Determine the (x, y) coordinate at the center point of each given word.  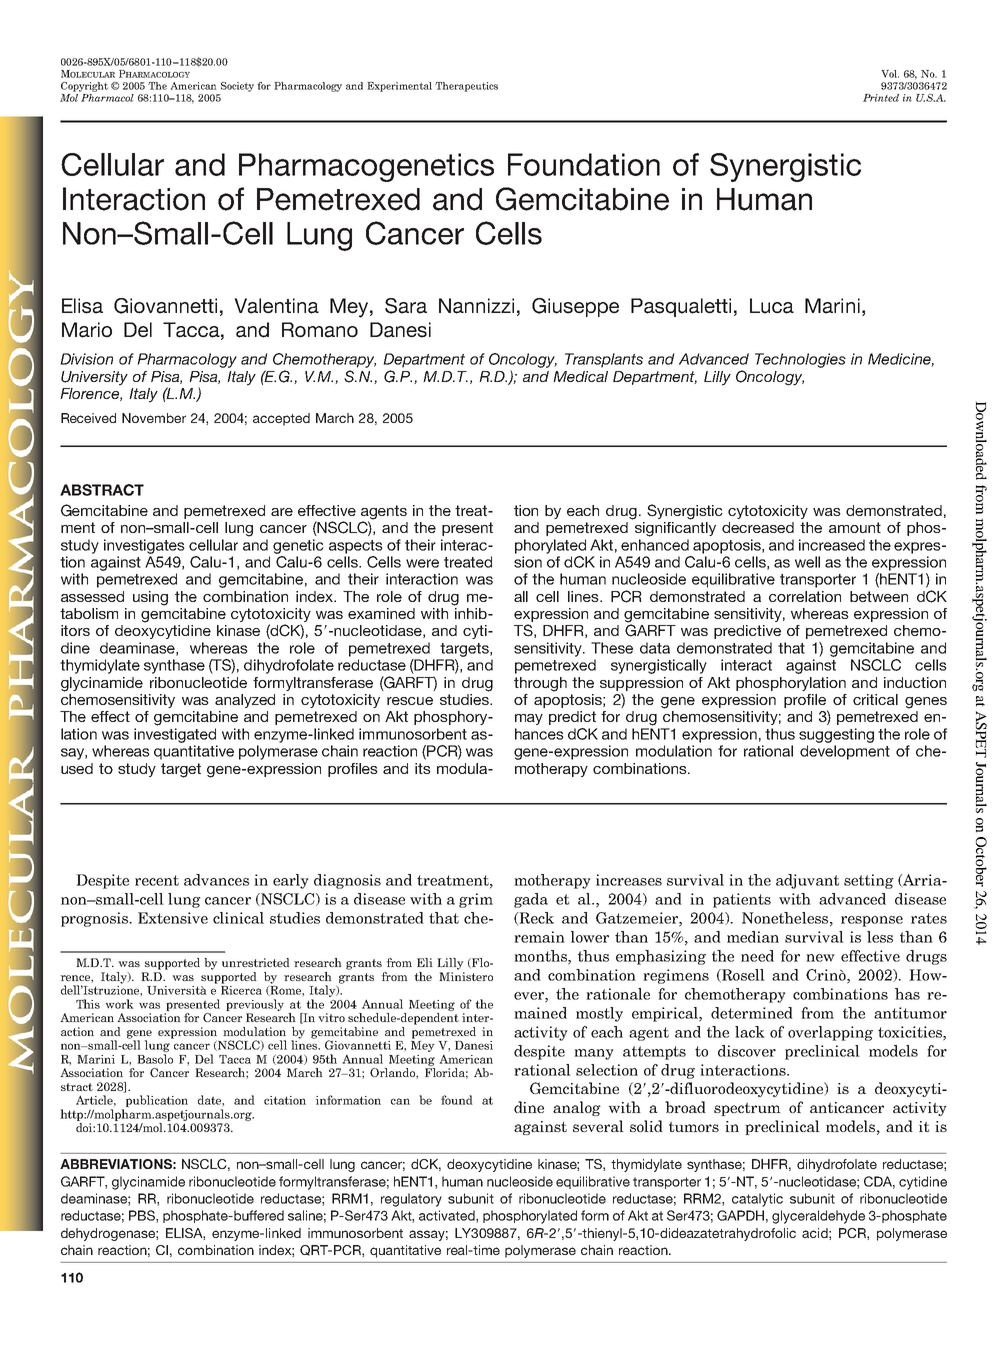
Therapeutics (466, 87)
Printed (881, 98)
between (879, 596)
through (540, 684)
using (150, 598)
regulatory (411, 1200)
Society (237, 87)
